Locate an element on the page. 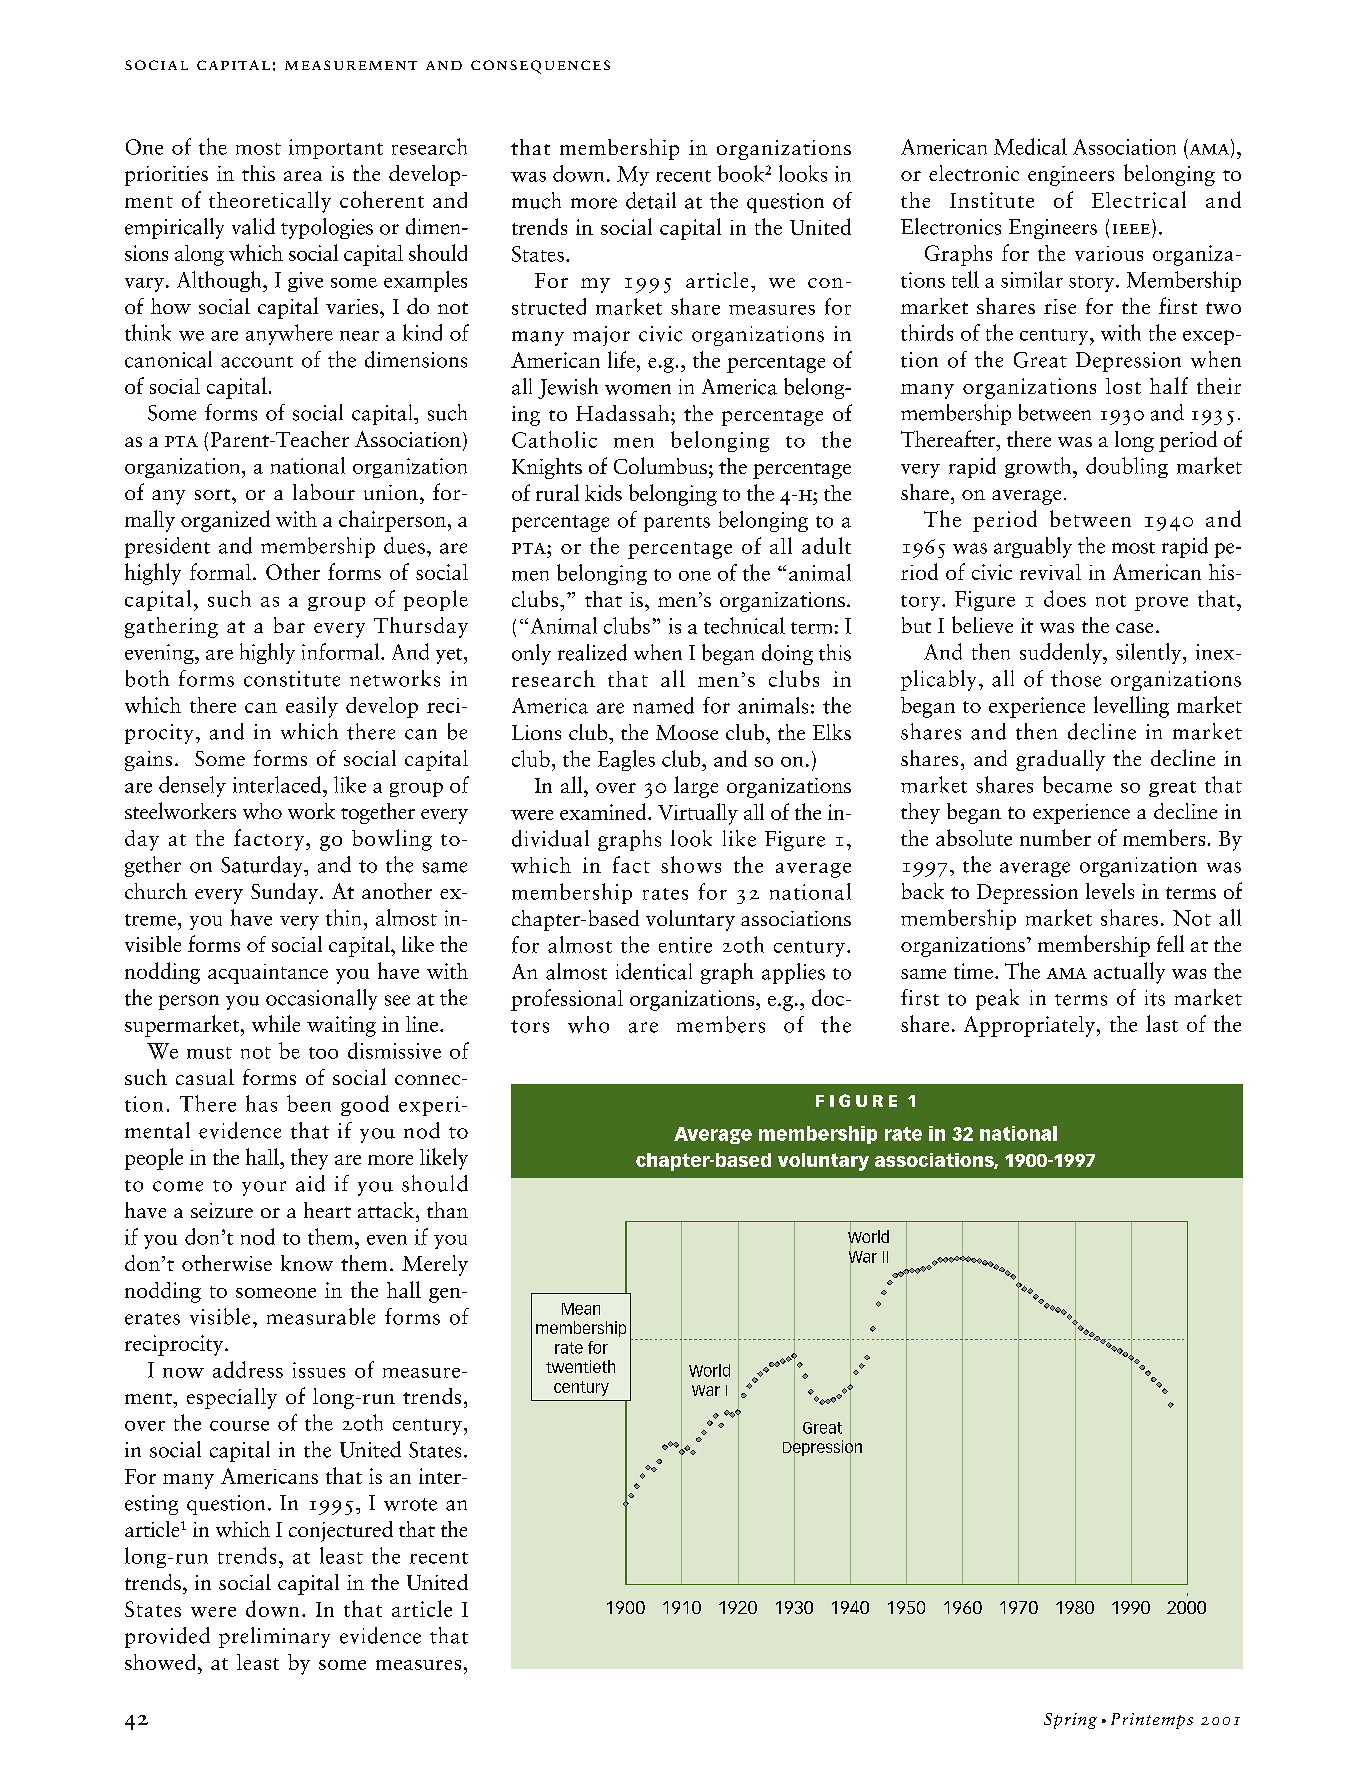 The height and width of the page is (1780, 1366). Spring is located at coordinates (1070, 1721).
